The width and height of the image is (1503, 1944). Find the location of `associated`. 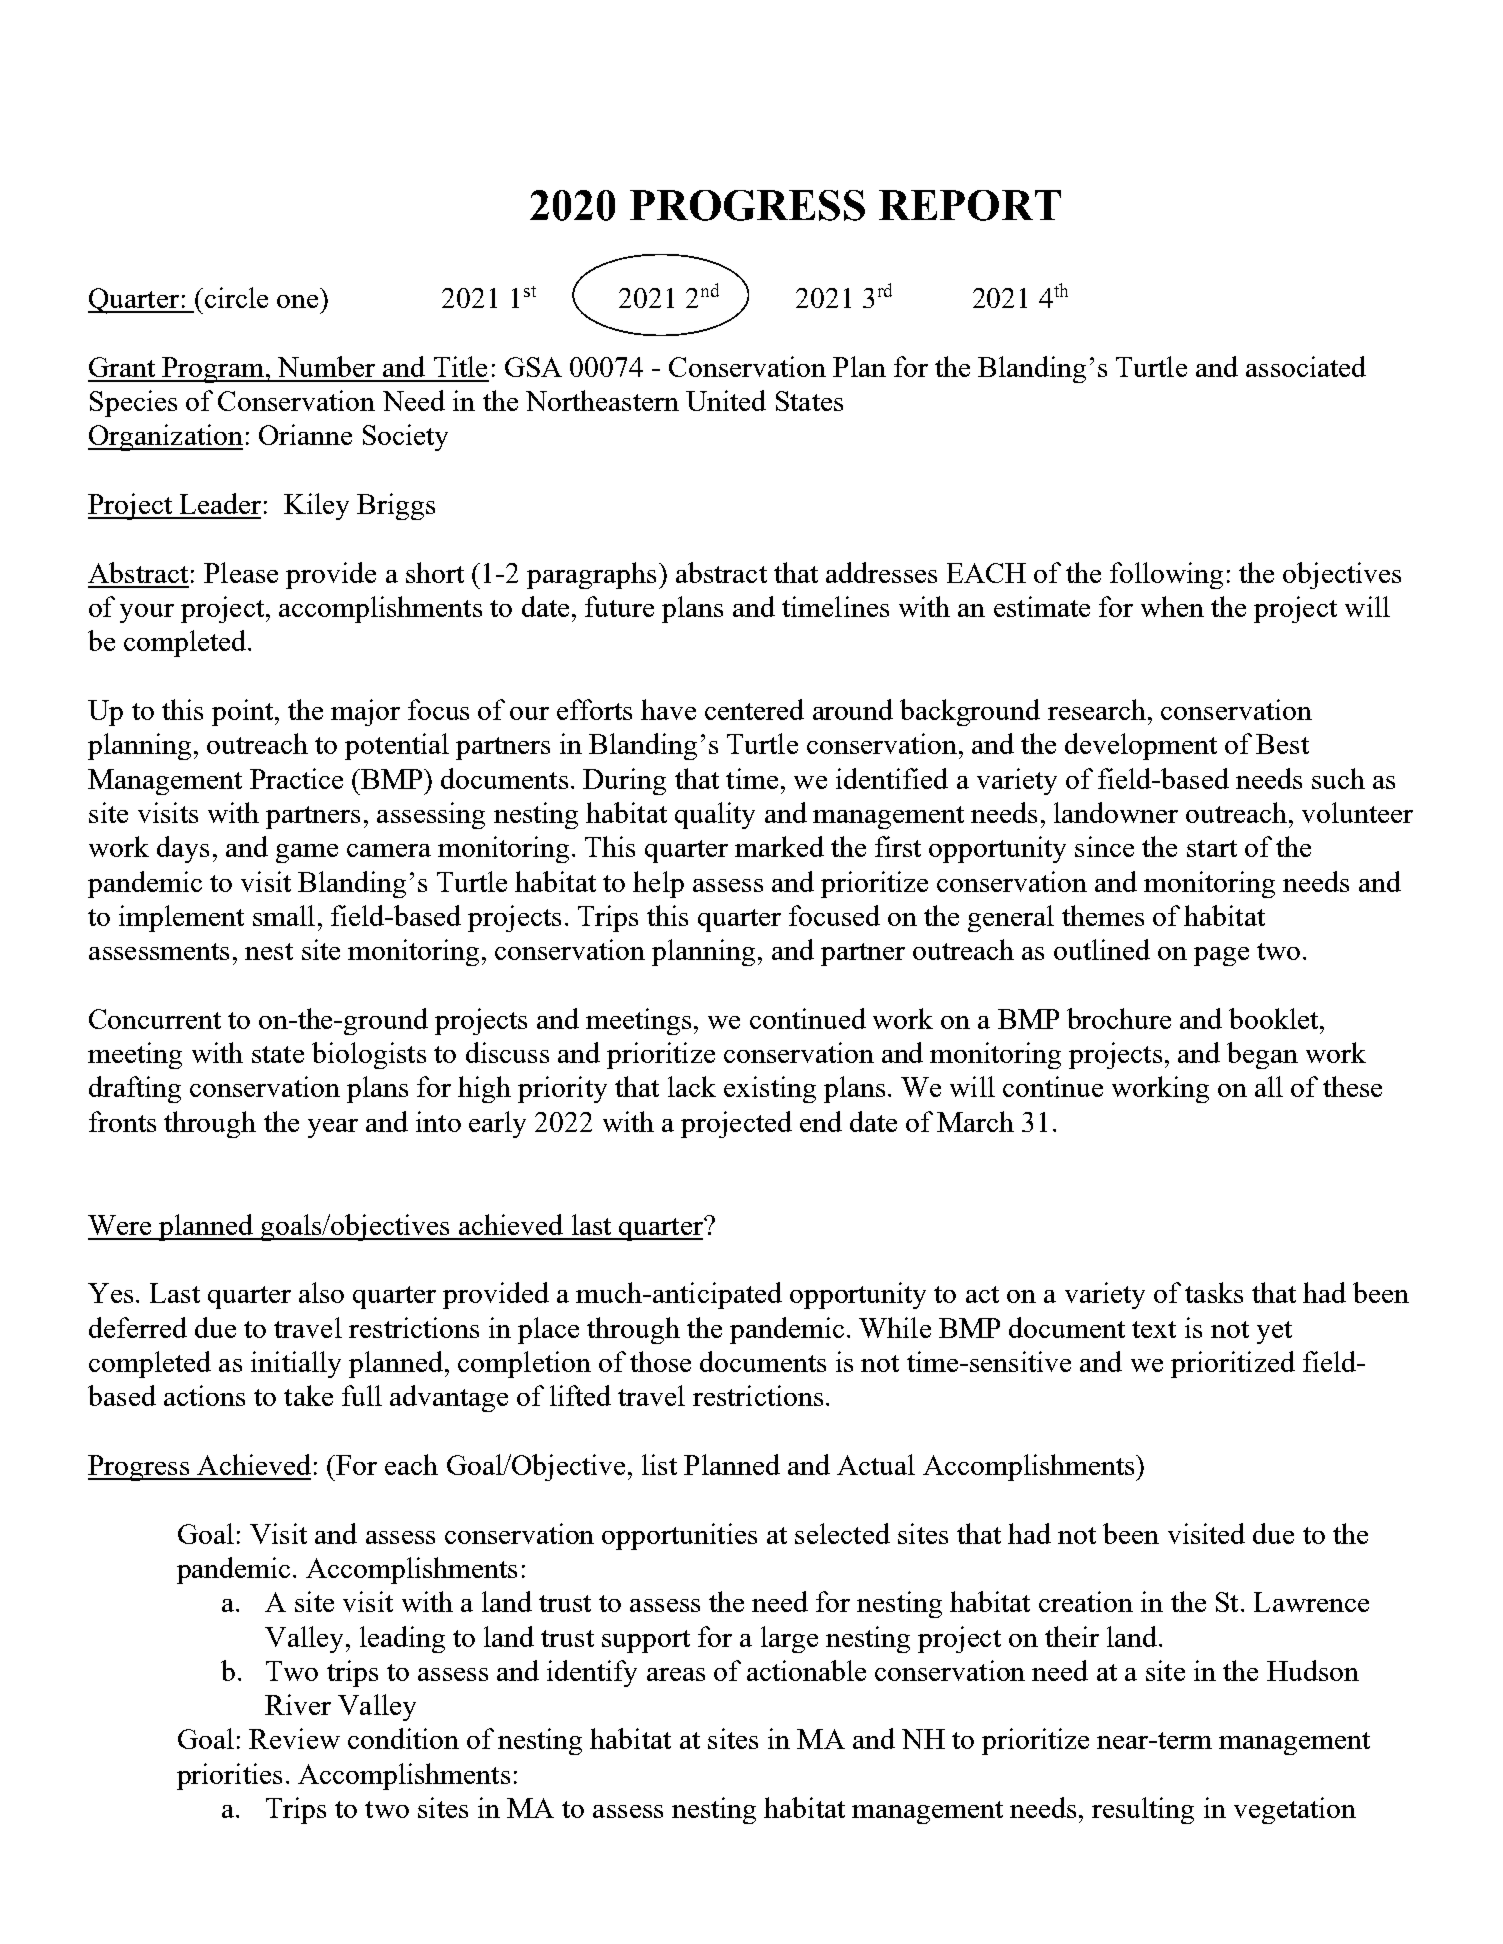

associated is located at coordinates (1306, 366).
